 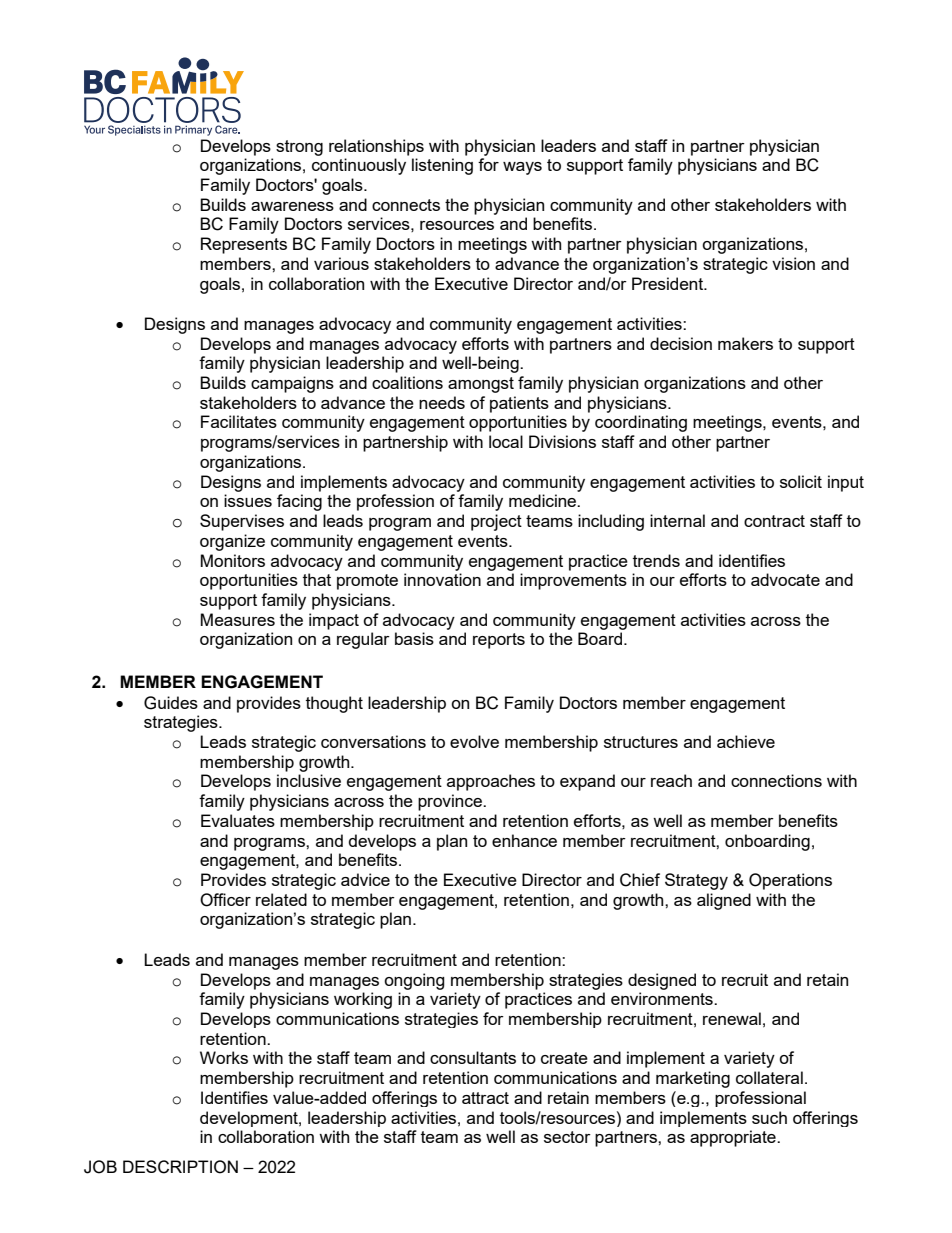 I want to click on listening, so click(x=442, y=166).
